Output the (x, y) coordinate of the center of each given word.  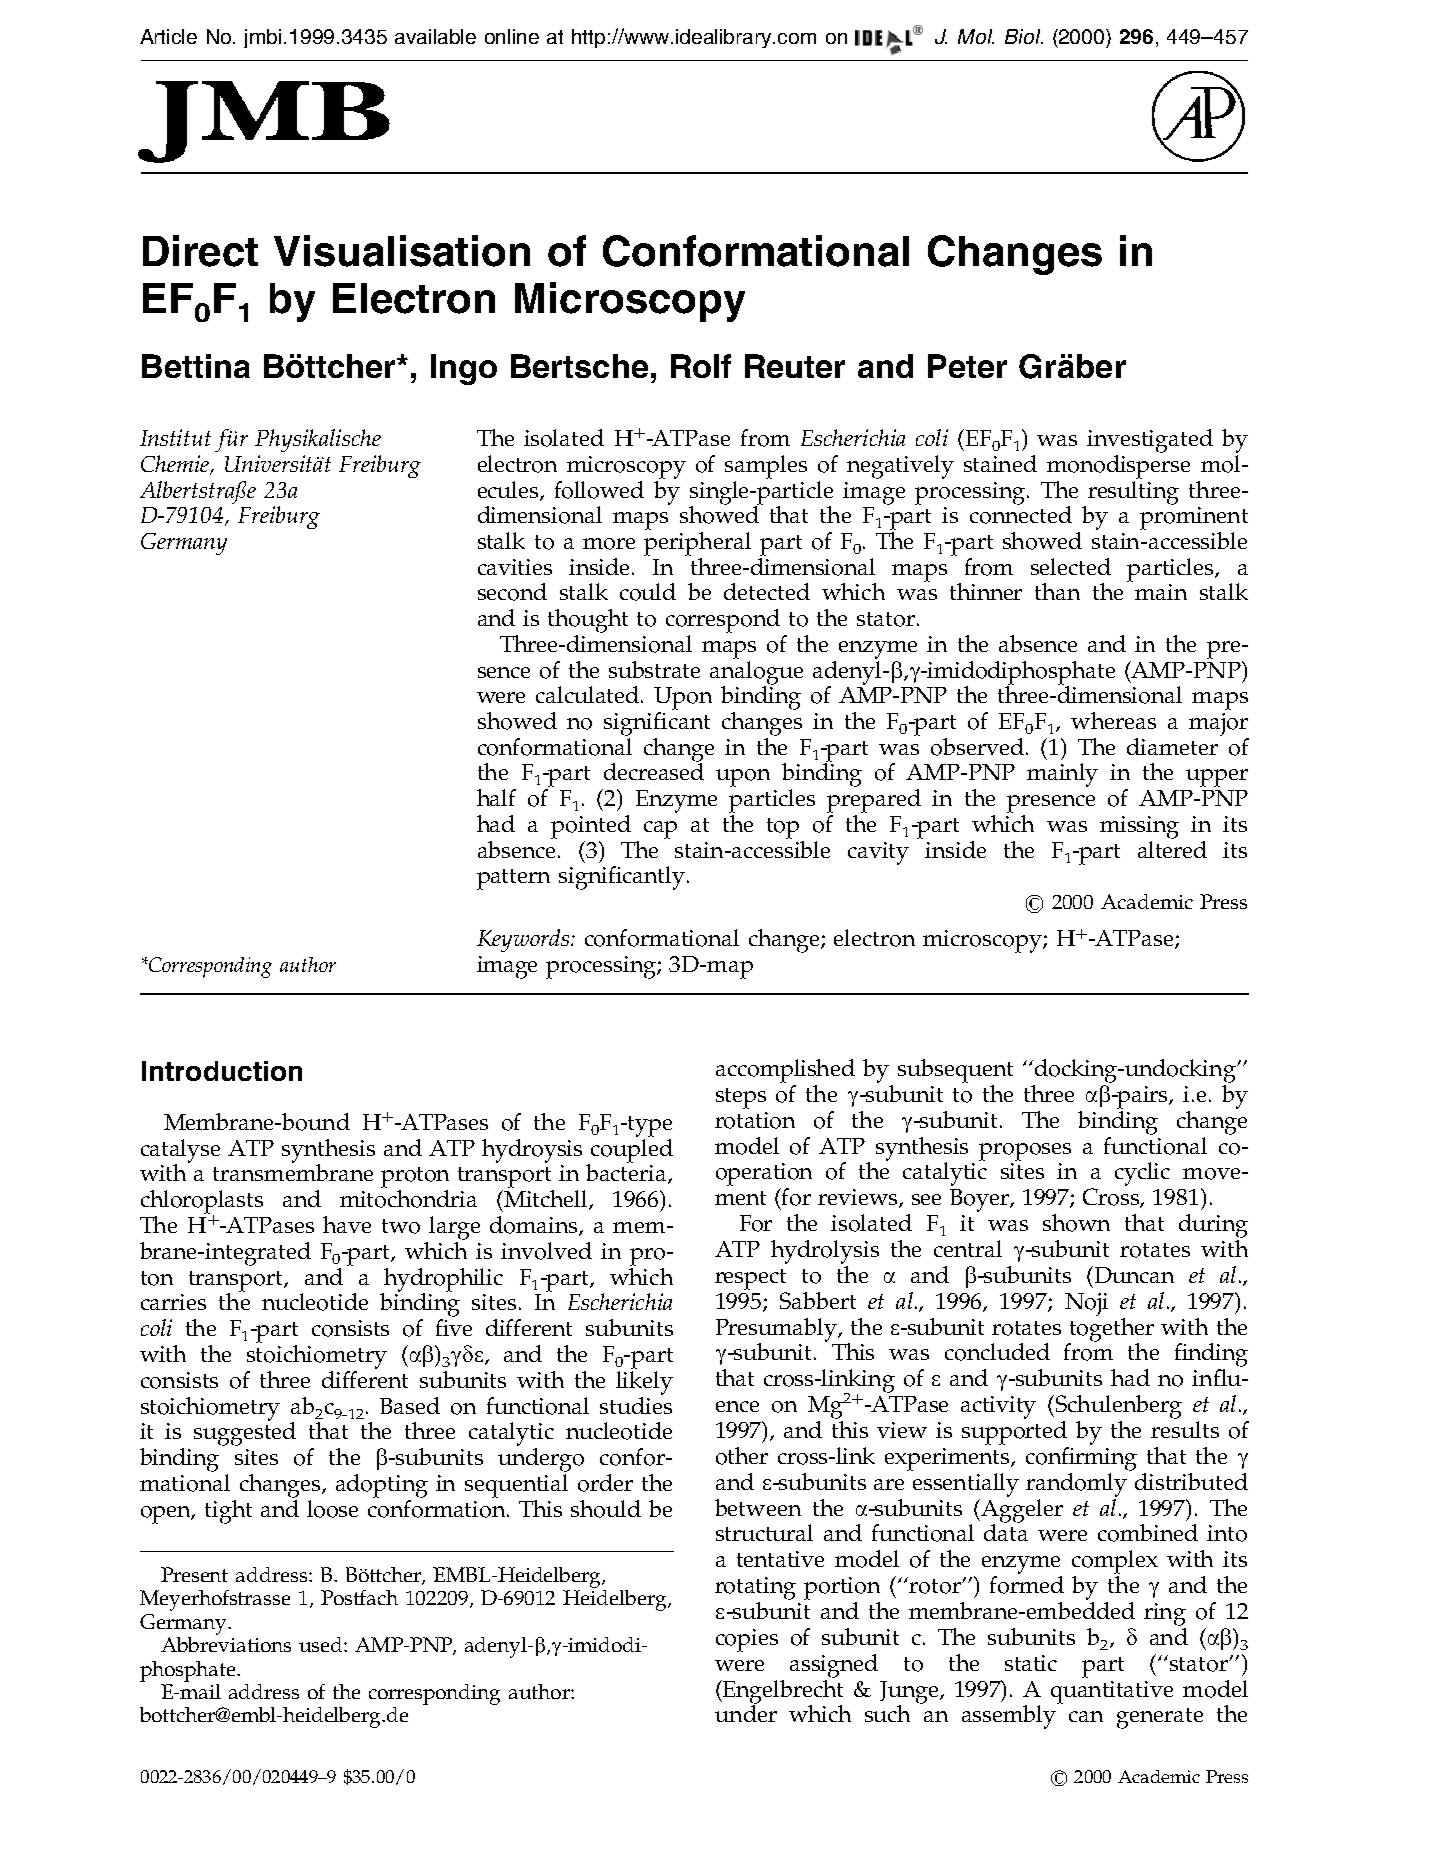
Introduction (222, 1071)
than (1057, 591)
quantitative (1112, 1692)
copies (747, 1640)
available (435, 36)
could (648, 592)
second (512, 592)
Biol (1024, 36)
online (512, 36)
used (322, 1644)
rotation (755, 1120)
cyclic (1142, 1174)
